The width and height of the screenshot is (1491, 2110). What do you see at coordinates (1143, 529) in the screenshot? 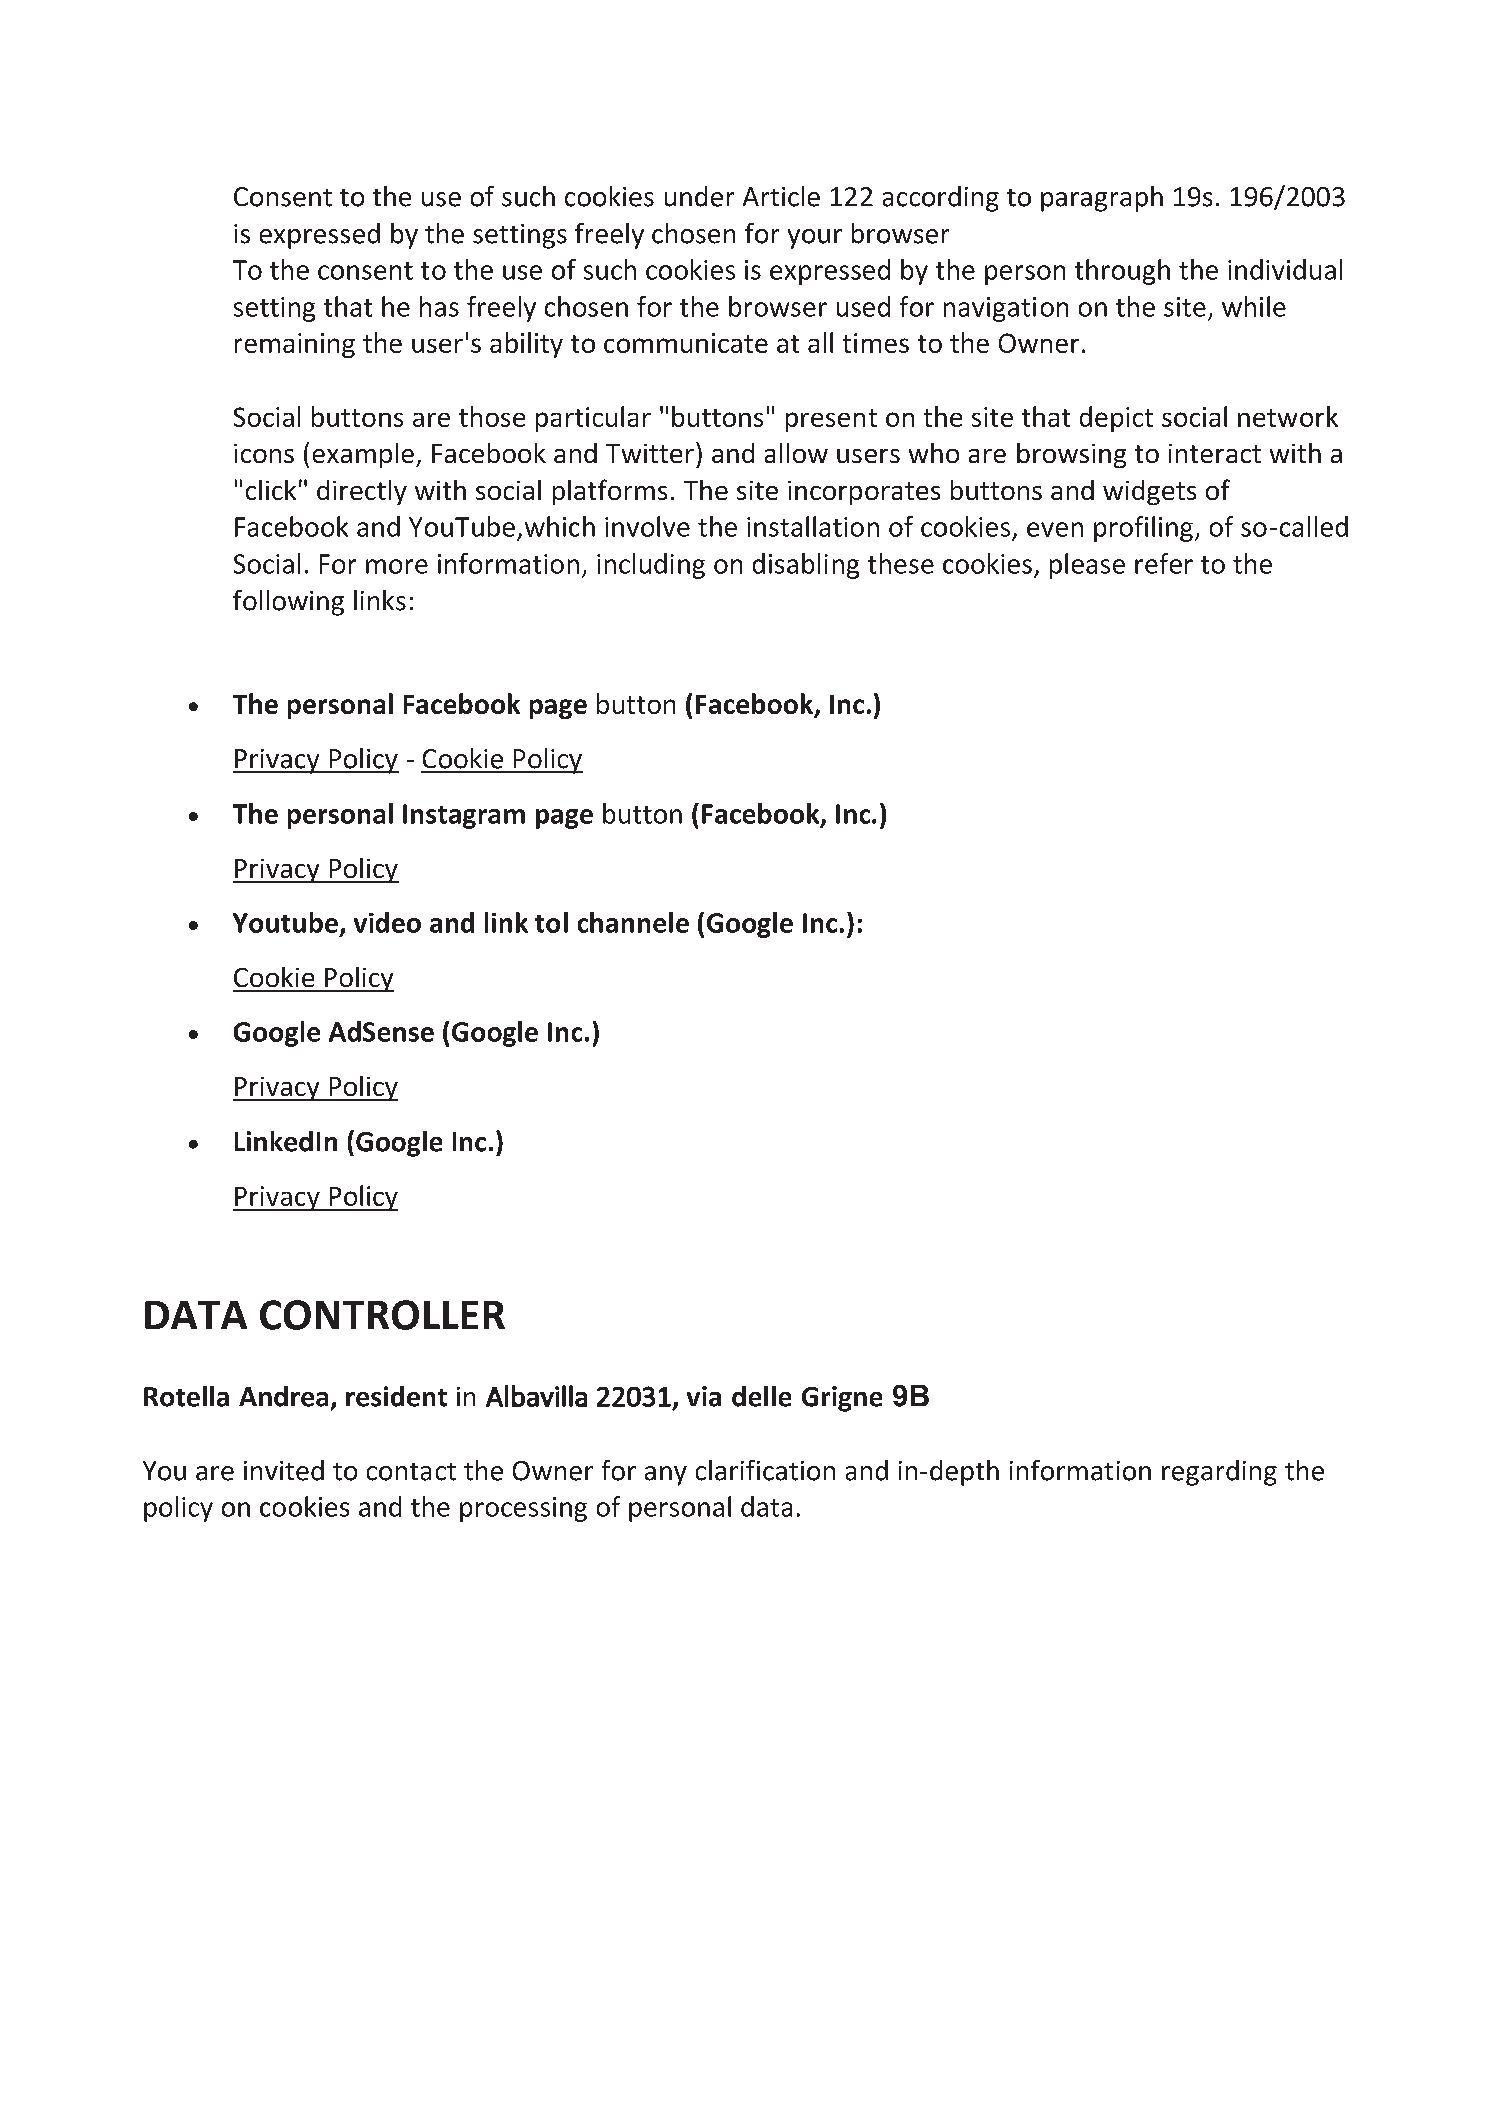
I see `profiling` at bounding box center [1143, 529].
